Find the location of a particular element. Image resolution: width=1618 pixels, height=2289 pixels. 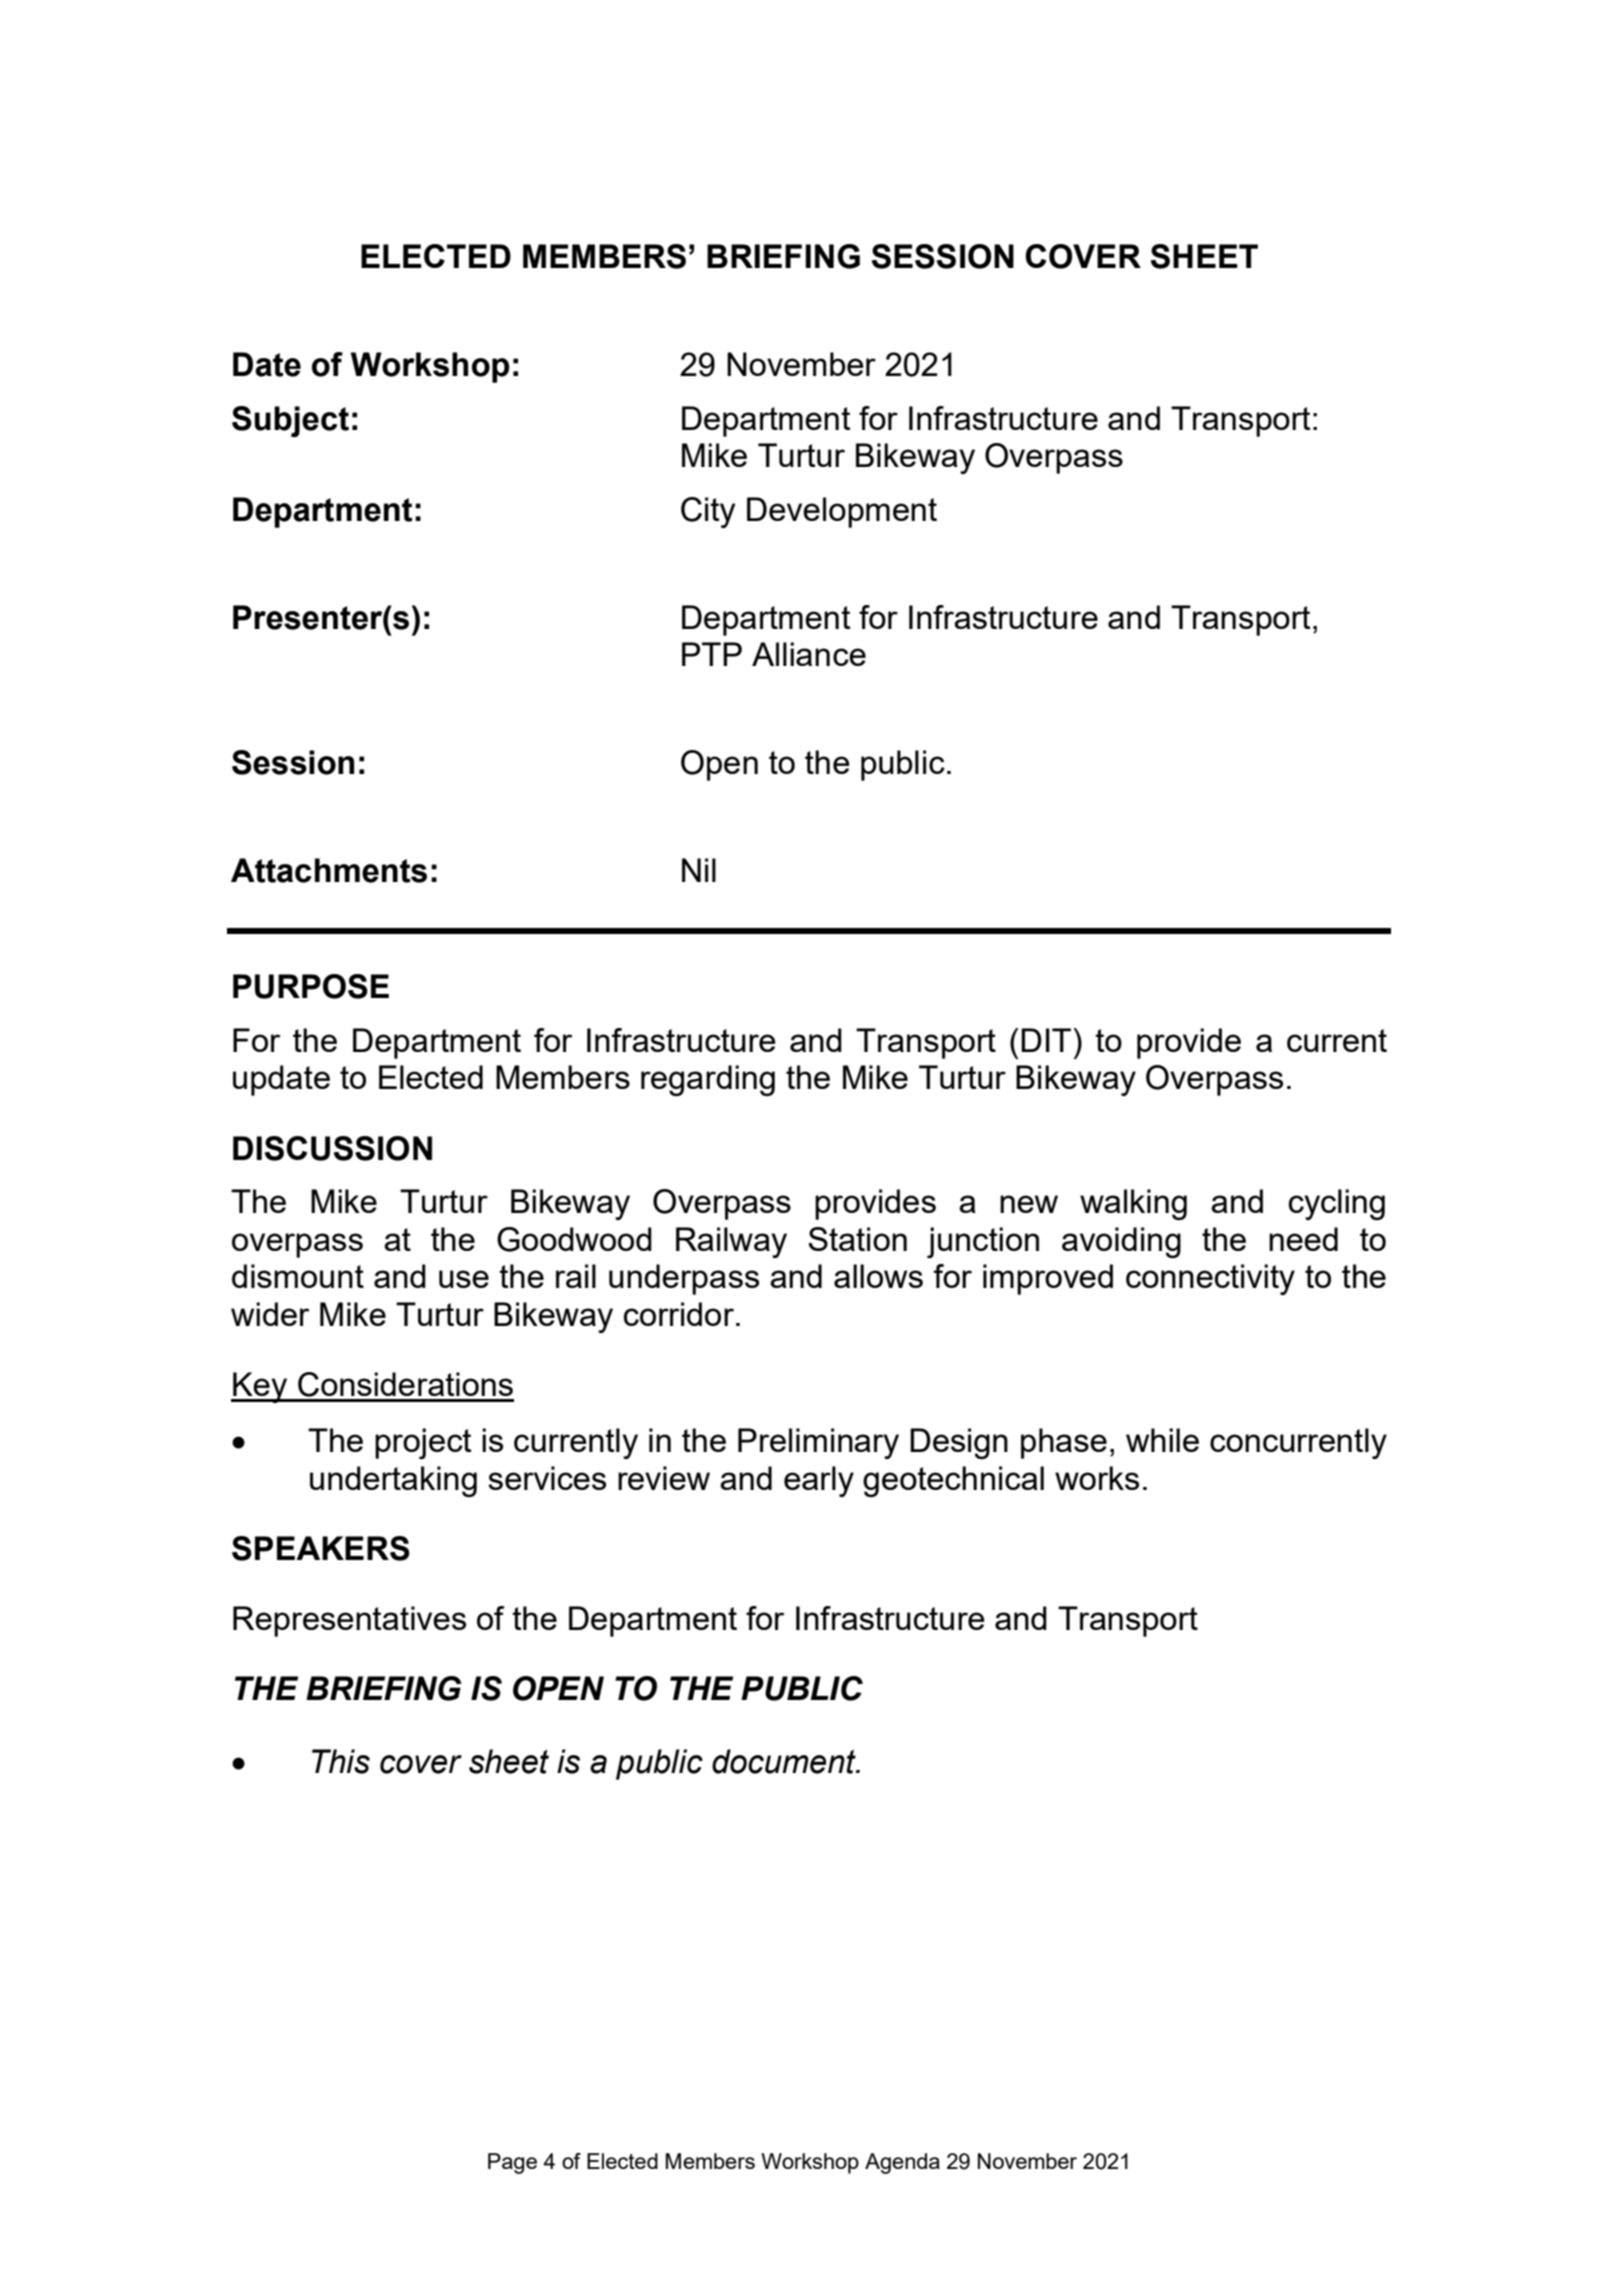

document is located at coordinates (785, 1761).
